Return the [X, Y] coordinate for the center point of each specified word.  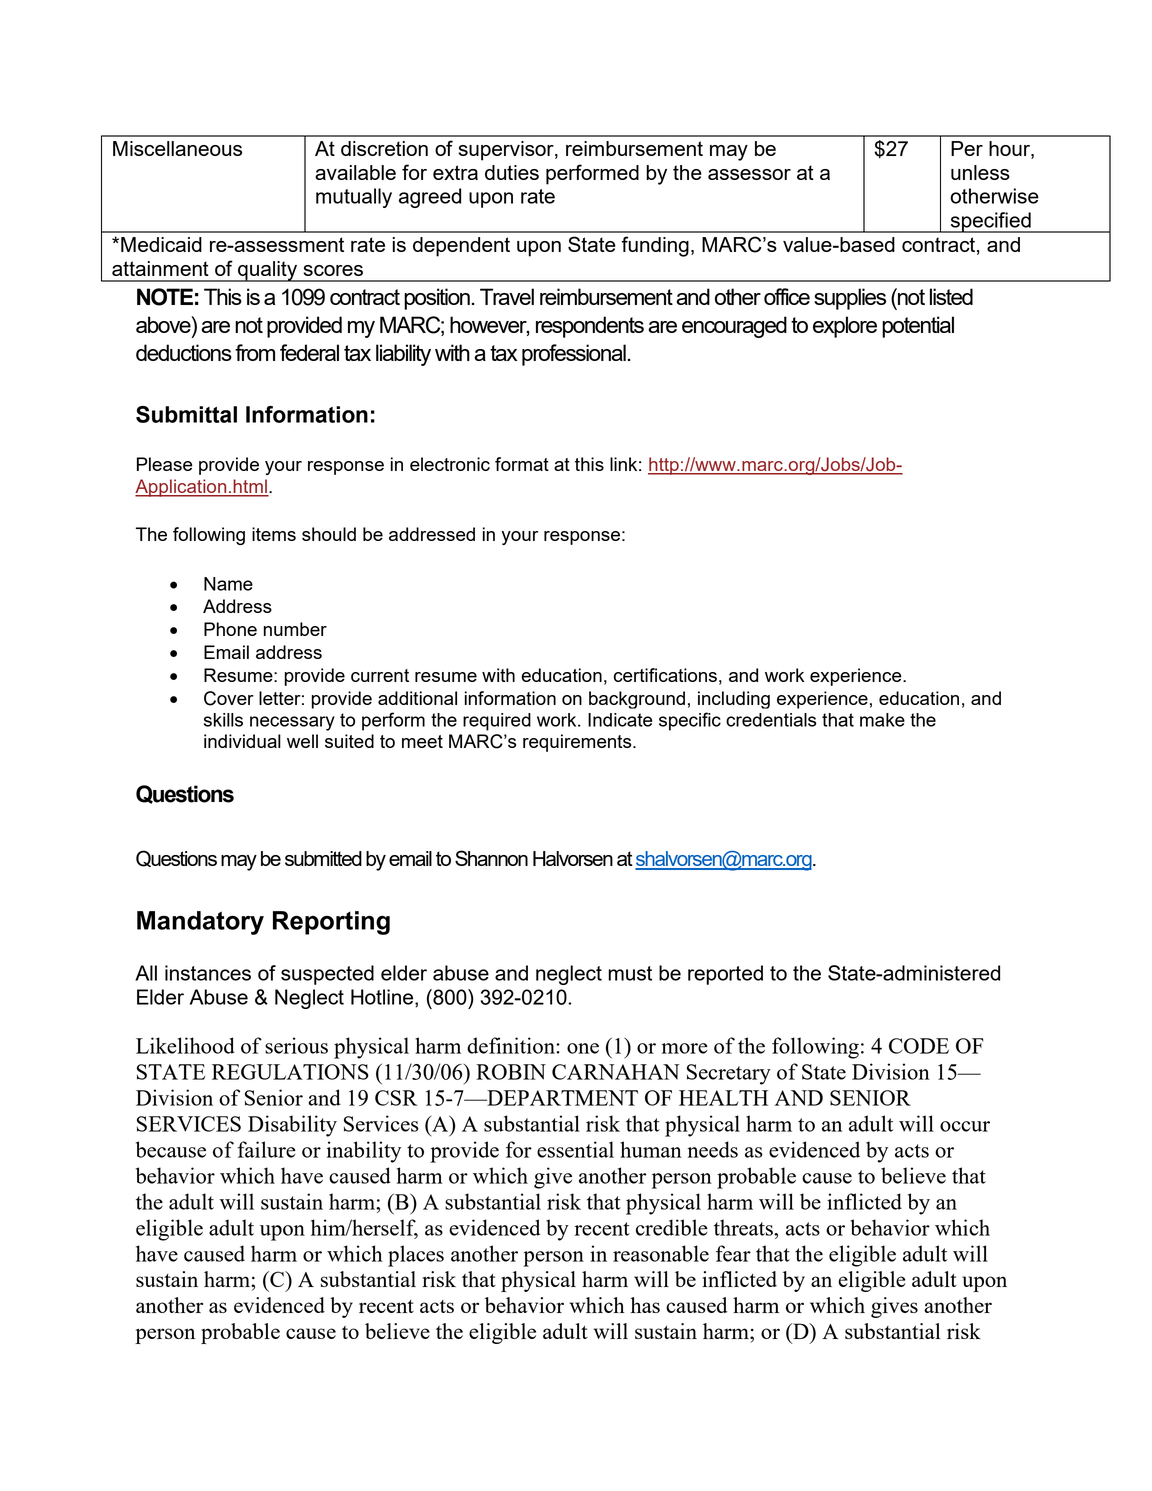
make [882, 720]
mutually [354, 198]
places [416, 1256]
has [645, 1305]
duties [512, 172]
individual [242, 741]
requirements [578, 743]
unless [980, 172]
